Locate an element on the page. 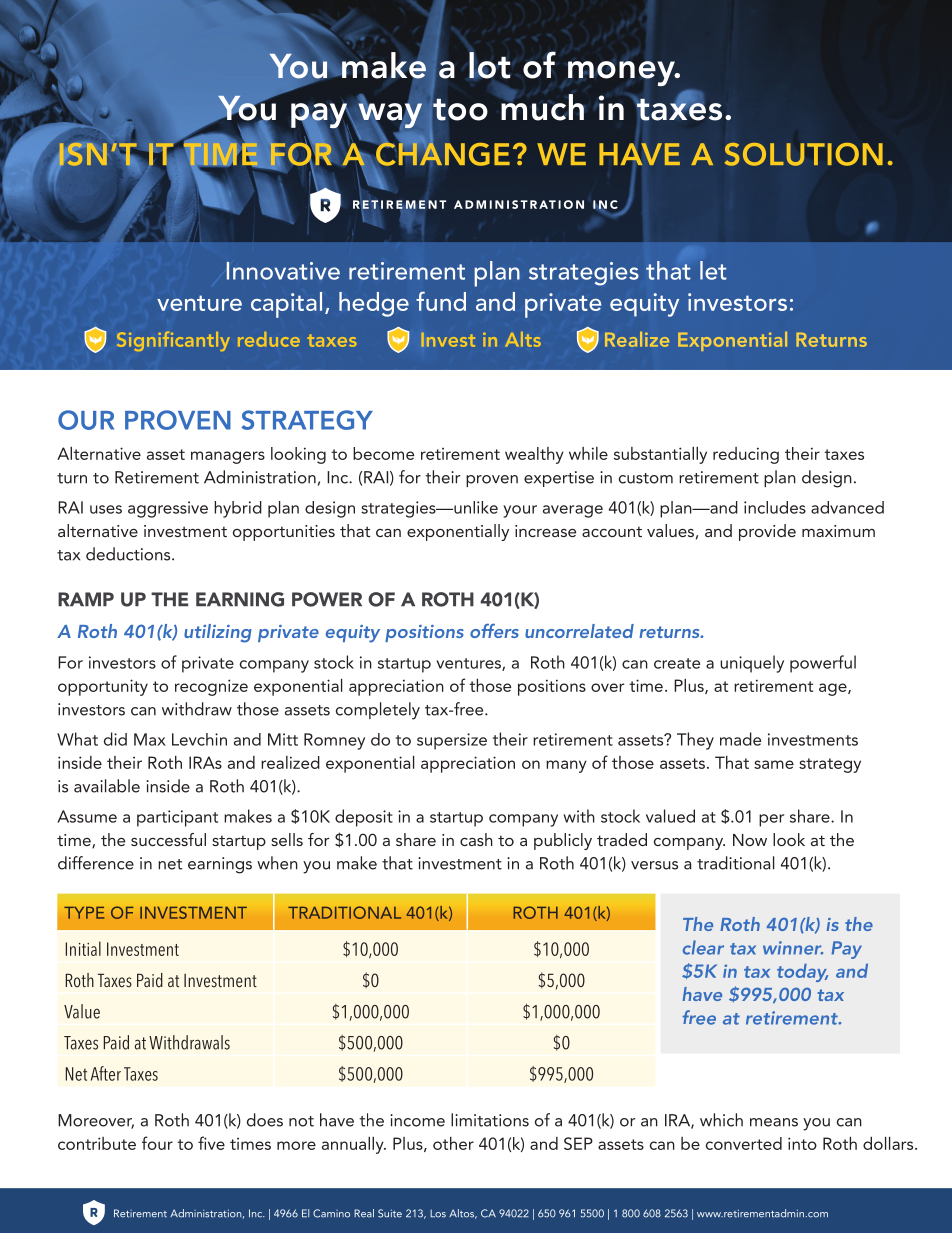 This image has height=1233, width=952. utilizing is located at coordinates (218, 633).
